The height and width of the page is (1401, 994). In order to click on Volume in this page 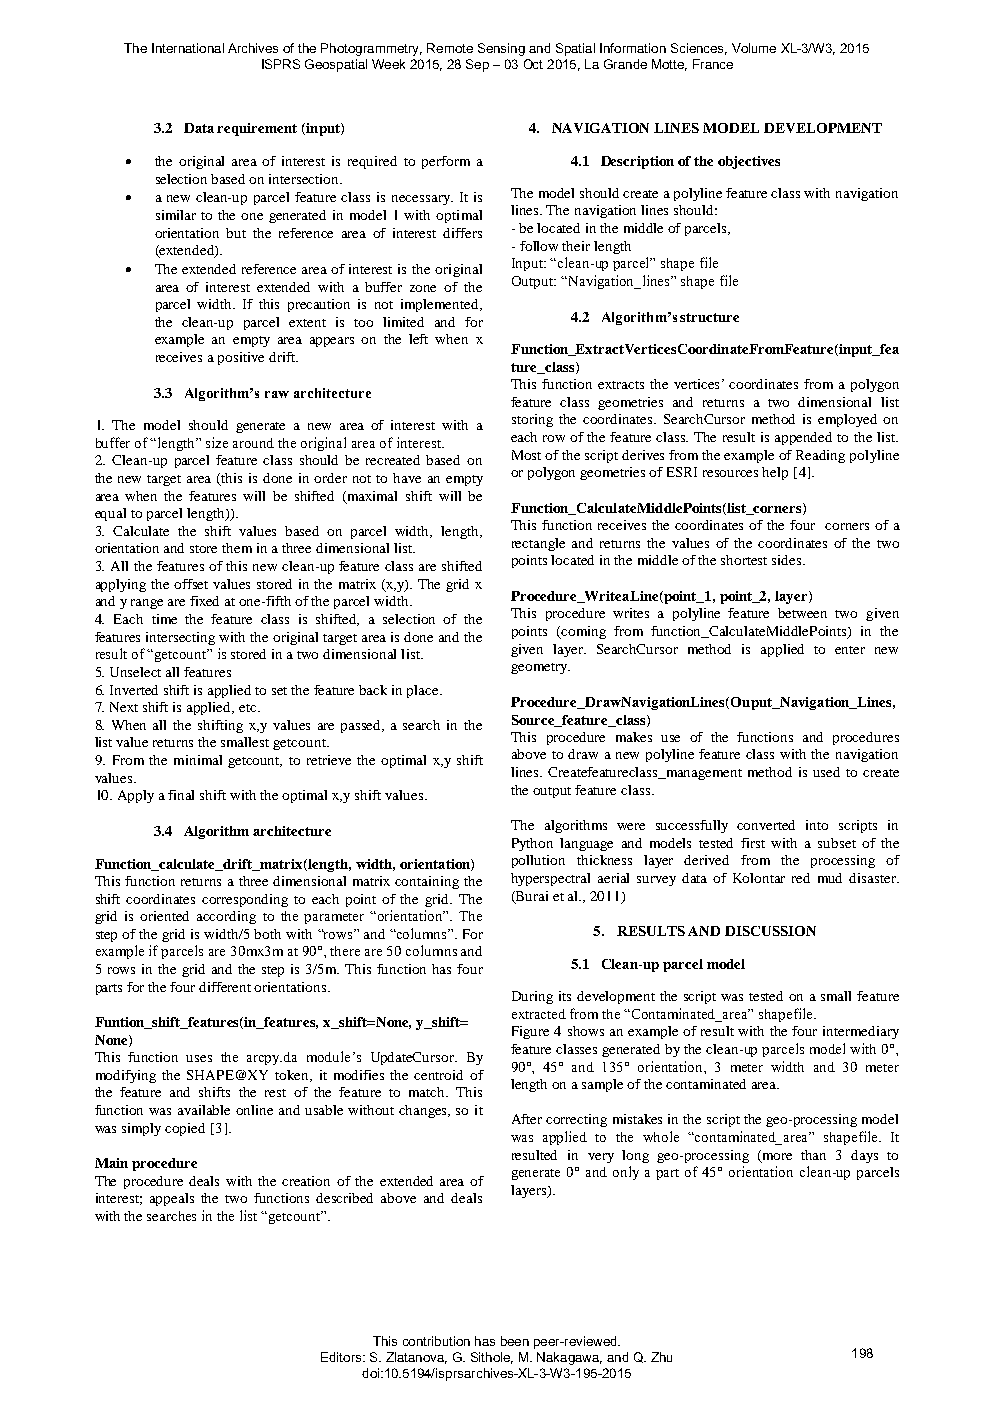, I will do `click(754, 48)`.
